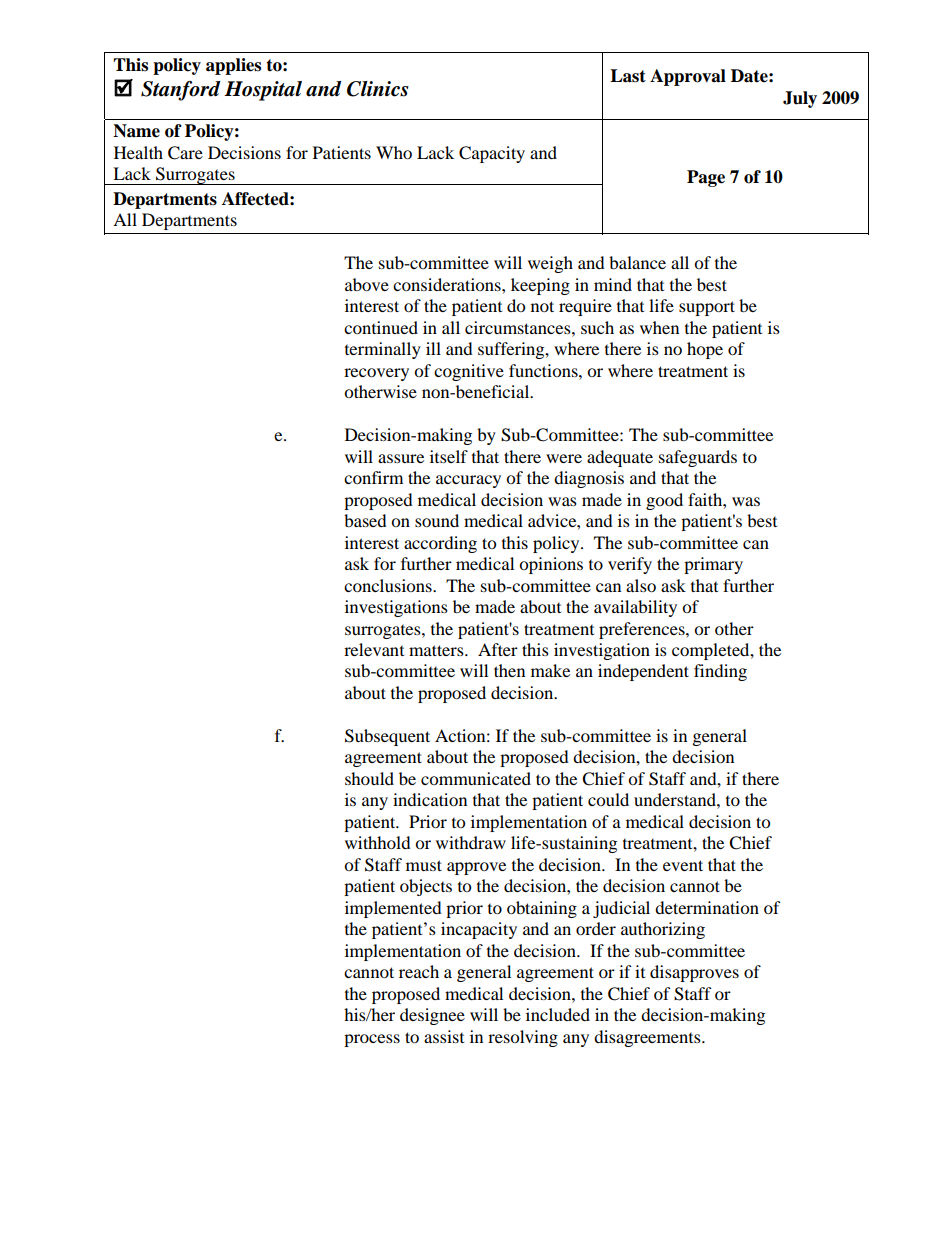  Describe the element at coordinates (365, 520) in the screenshot. I see `based` at that location.
